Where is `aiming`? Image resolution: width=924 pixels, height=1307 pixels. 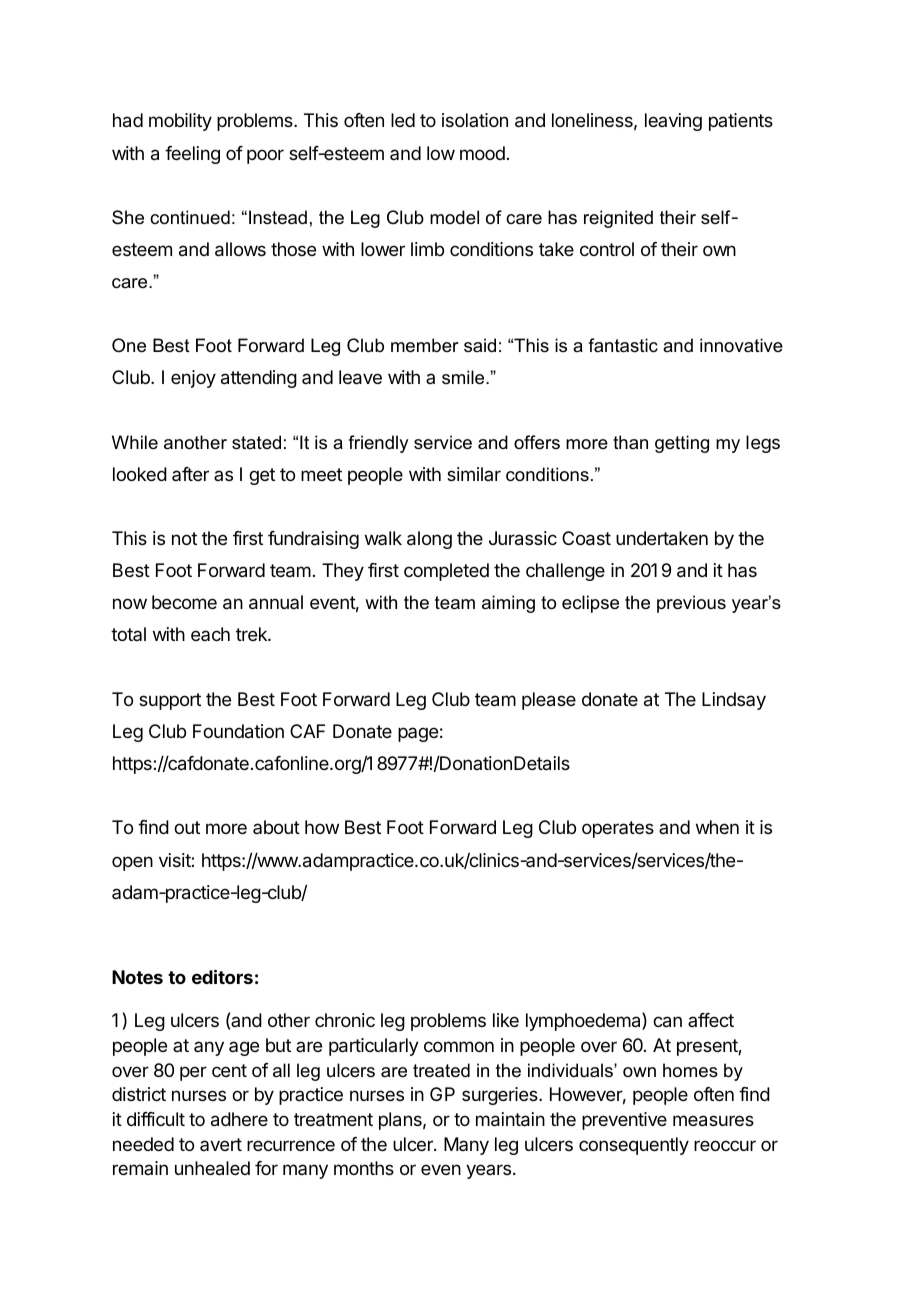
aiming is located at coordinates (508, 604).
